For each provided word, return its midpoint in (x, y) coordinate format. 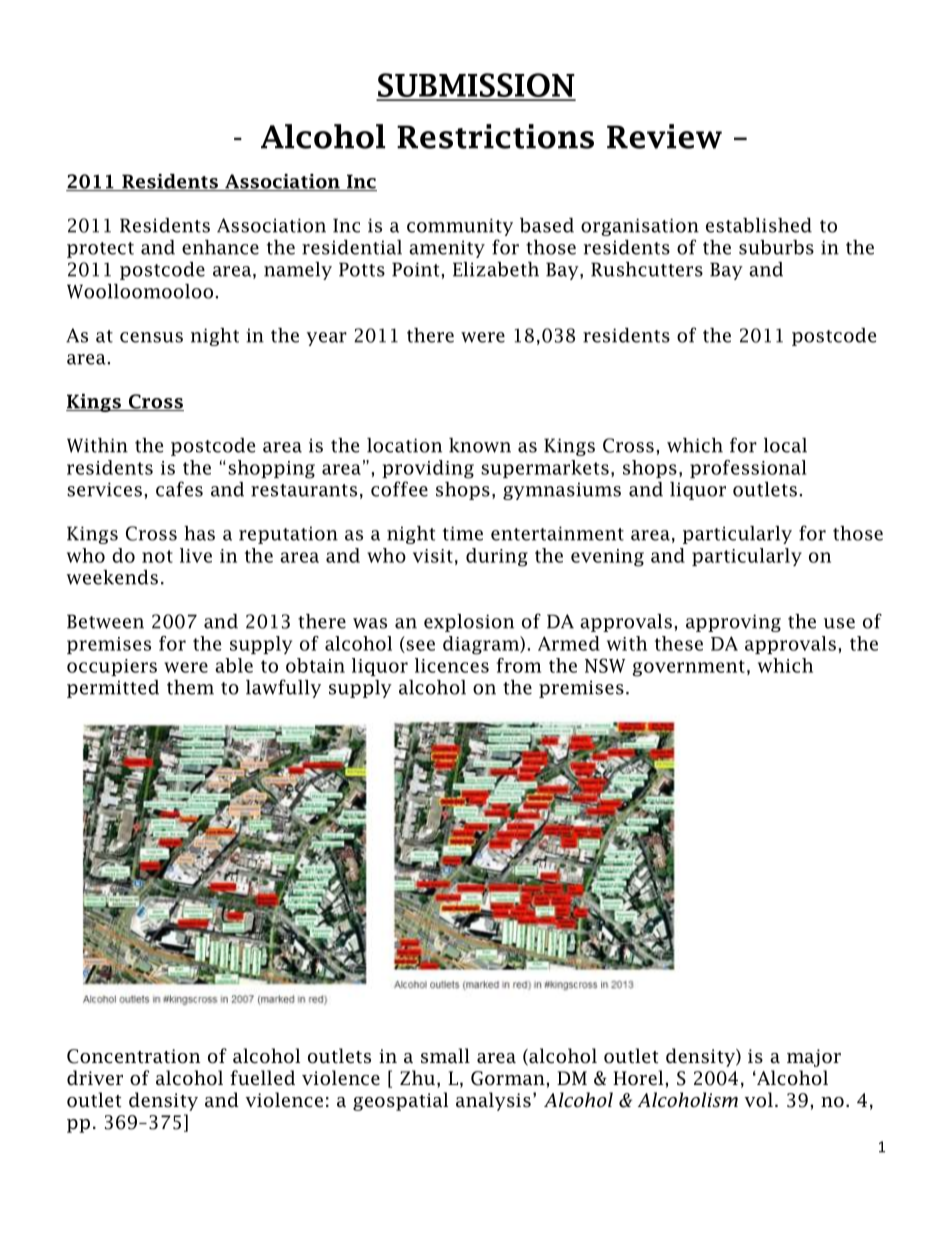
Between (105, 621)
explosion (469, 623)
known (480, 445)
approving (733, 623)
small (445, 1056)
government (688, 668)
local (785, 445)
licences (452, 665)
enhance (220, 247)
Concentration (133, 1056)
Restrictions (495, 136)
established (759, 225)
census (151, 337)
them (190, 687)
